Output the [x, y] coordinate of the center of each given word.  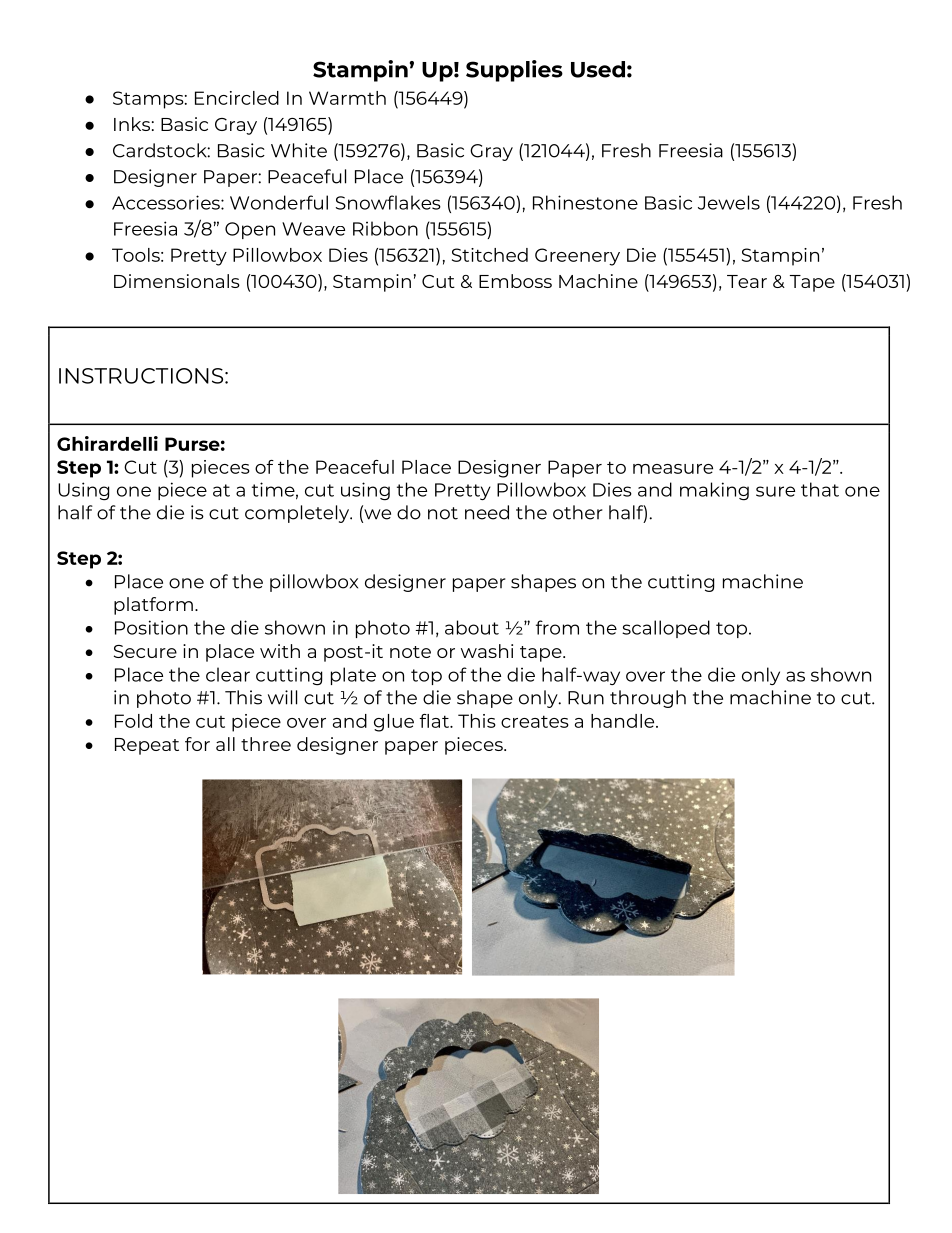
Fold [133, 721]
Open [250, 230]
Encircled [237, 98]
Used [598, 69]
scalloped [666, 629]
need [487, 512]
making [714, 491]
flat [435, 721]
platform [153, 606]
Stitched [490, 255]
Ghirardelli [107, 443]
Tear [747, 281]
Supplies [514, 71]
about [472, 627]
